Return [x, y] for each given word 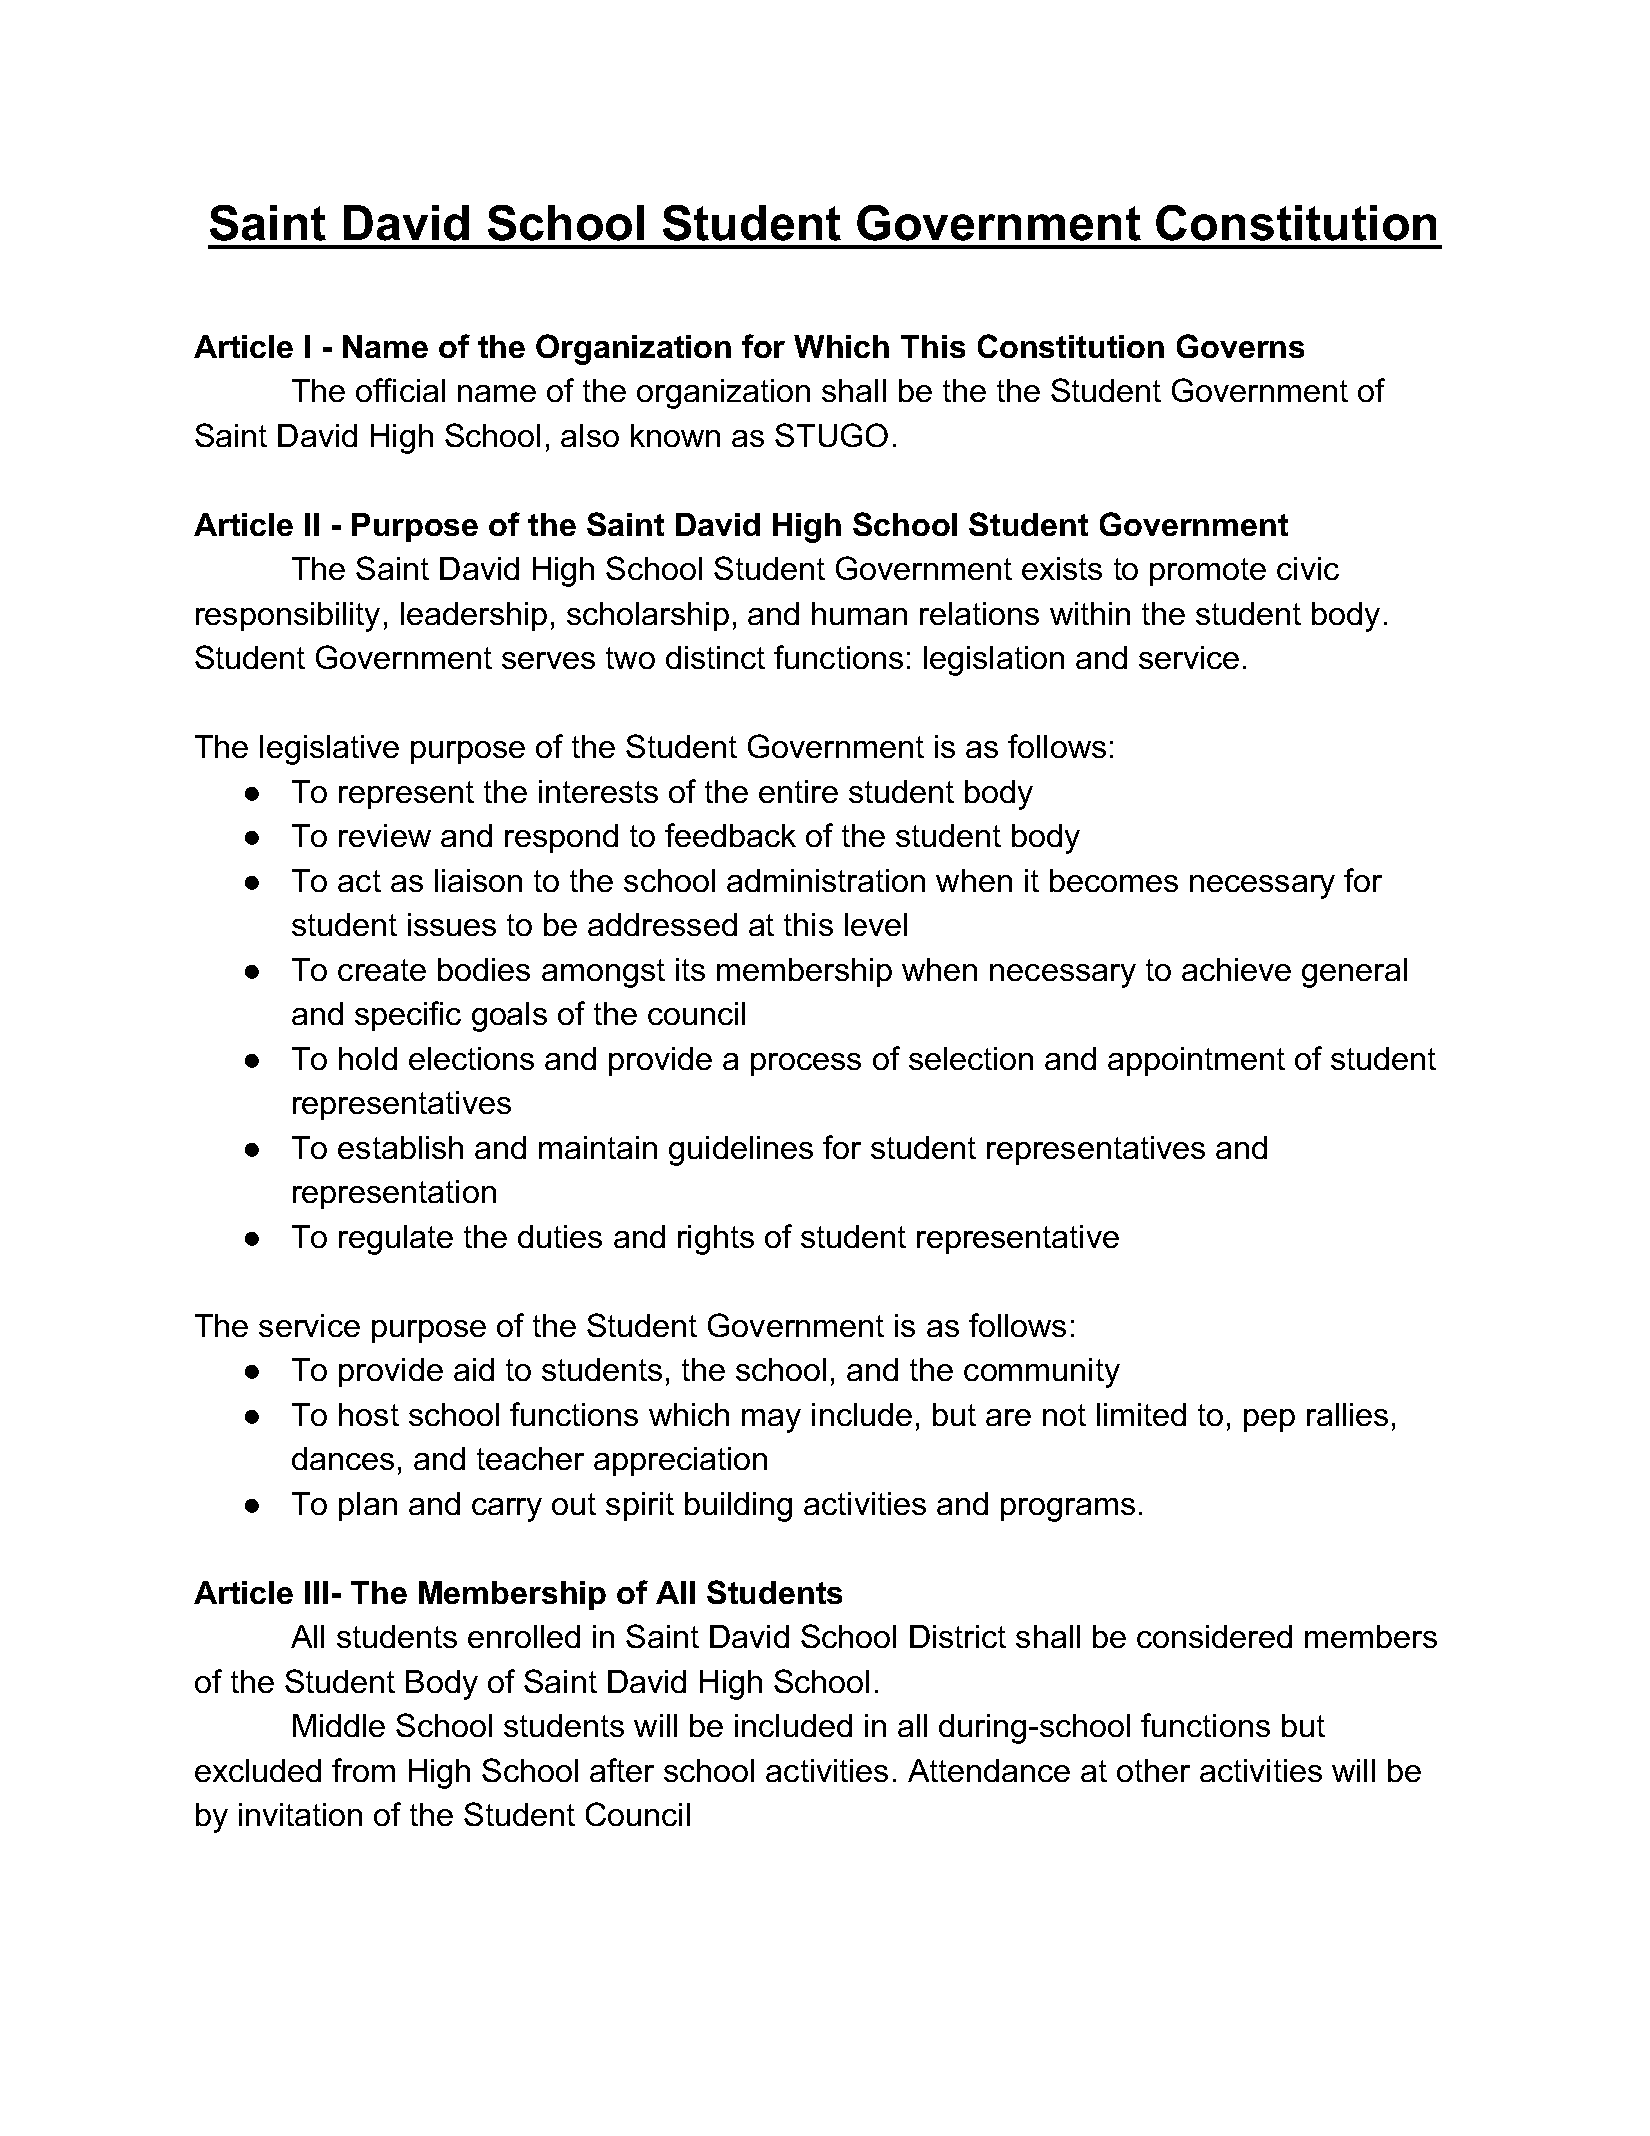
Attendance [989, 1770]
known [675, 435]
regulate [396, 1240]
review [385, 835]
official [400, 390]
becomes [1114, 880]
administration [826, 880]
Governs [1240, 346]
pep [1269, 1420]
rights [716, 1240]
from [363, 1770]
